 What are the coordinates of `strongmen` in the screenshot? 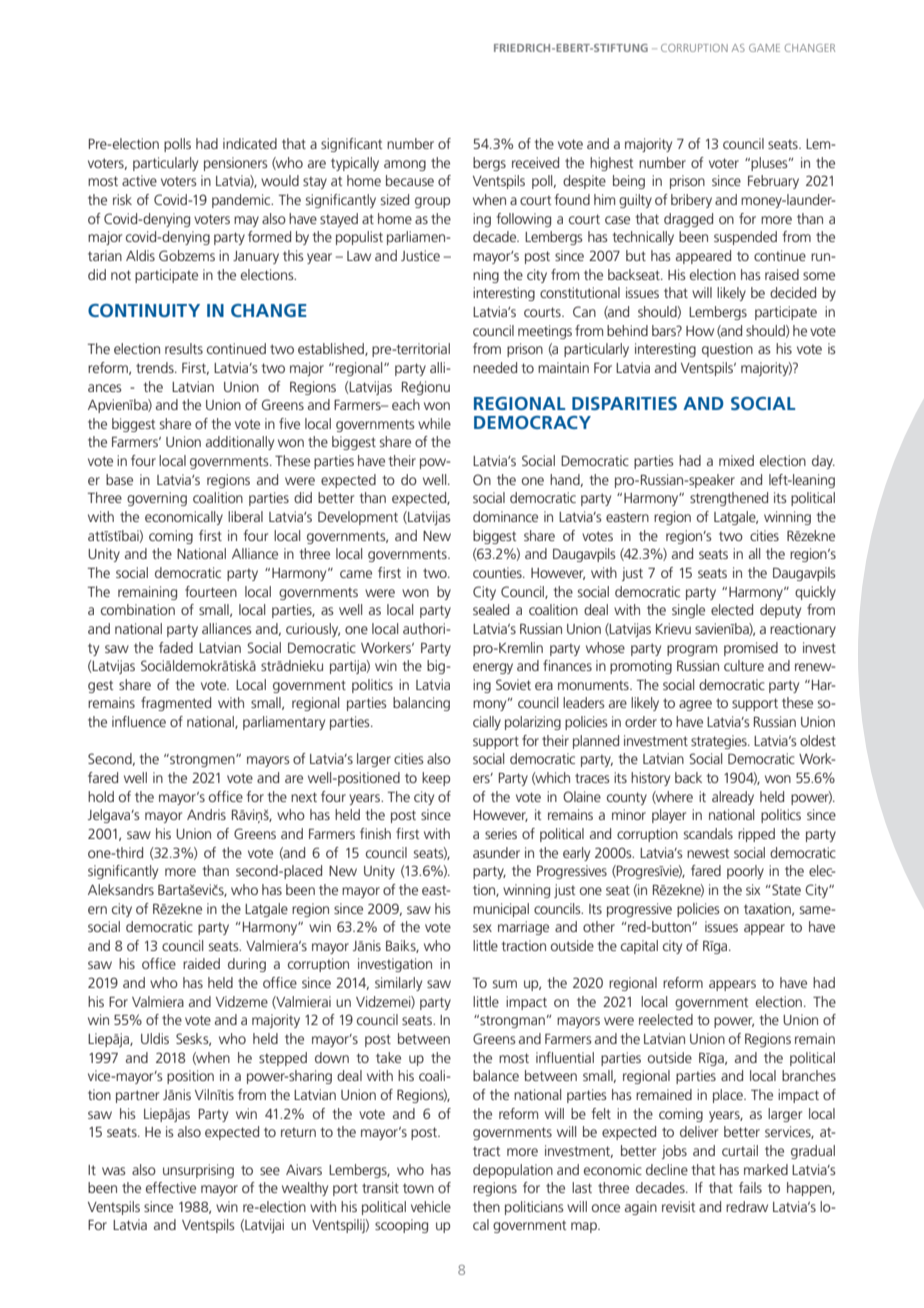 It's located at (202, 760).
